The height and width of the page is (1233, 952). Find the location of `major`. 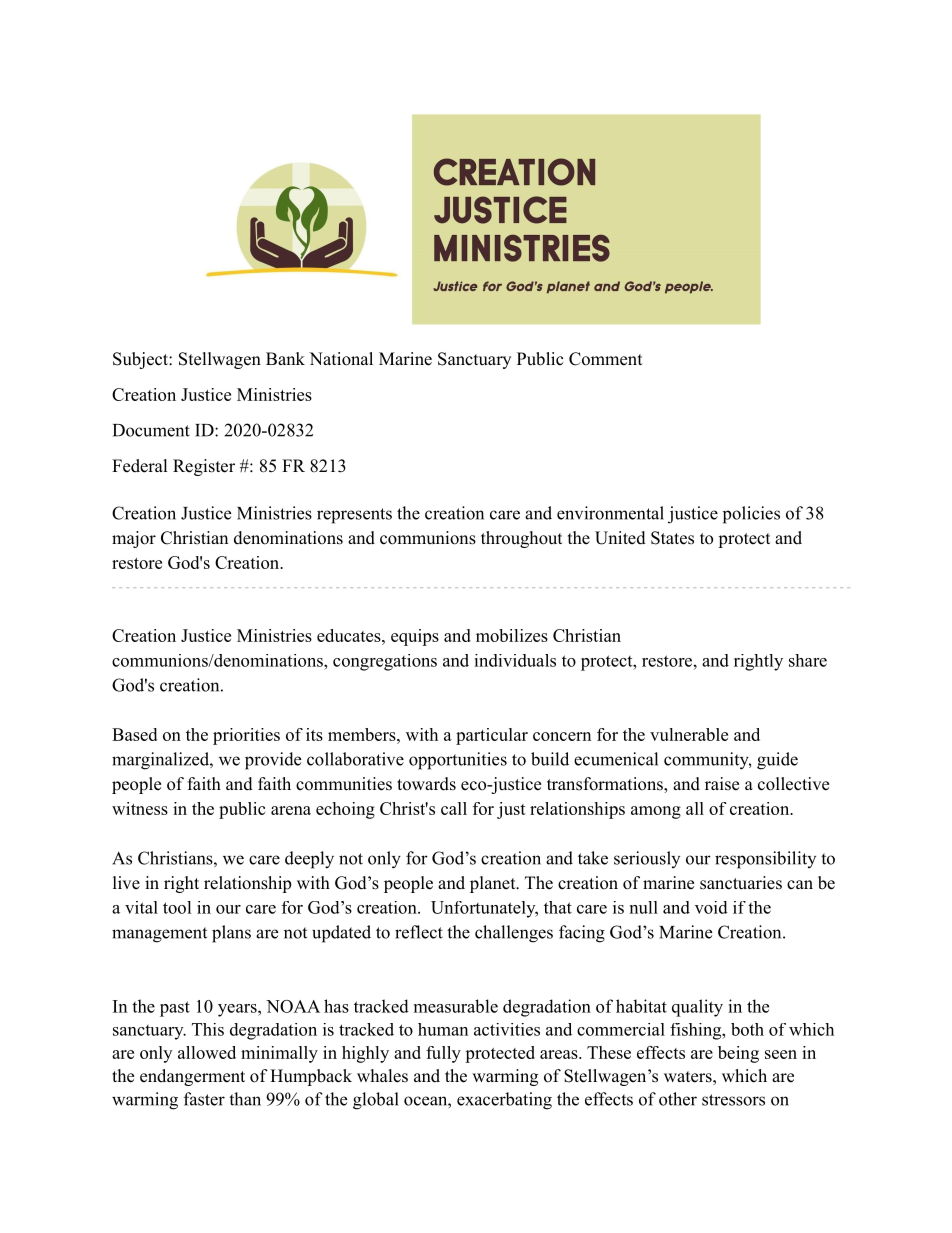

major is located at coordinates (134, 539).
